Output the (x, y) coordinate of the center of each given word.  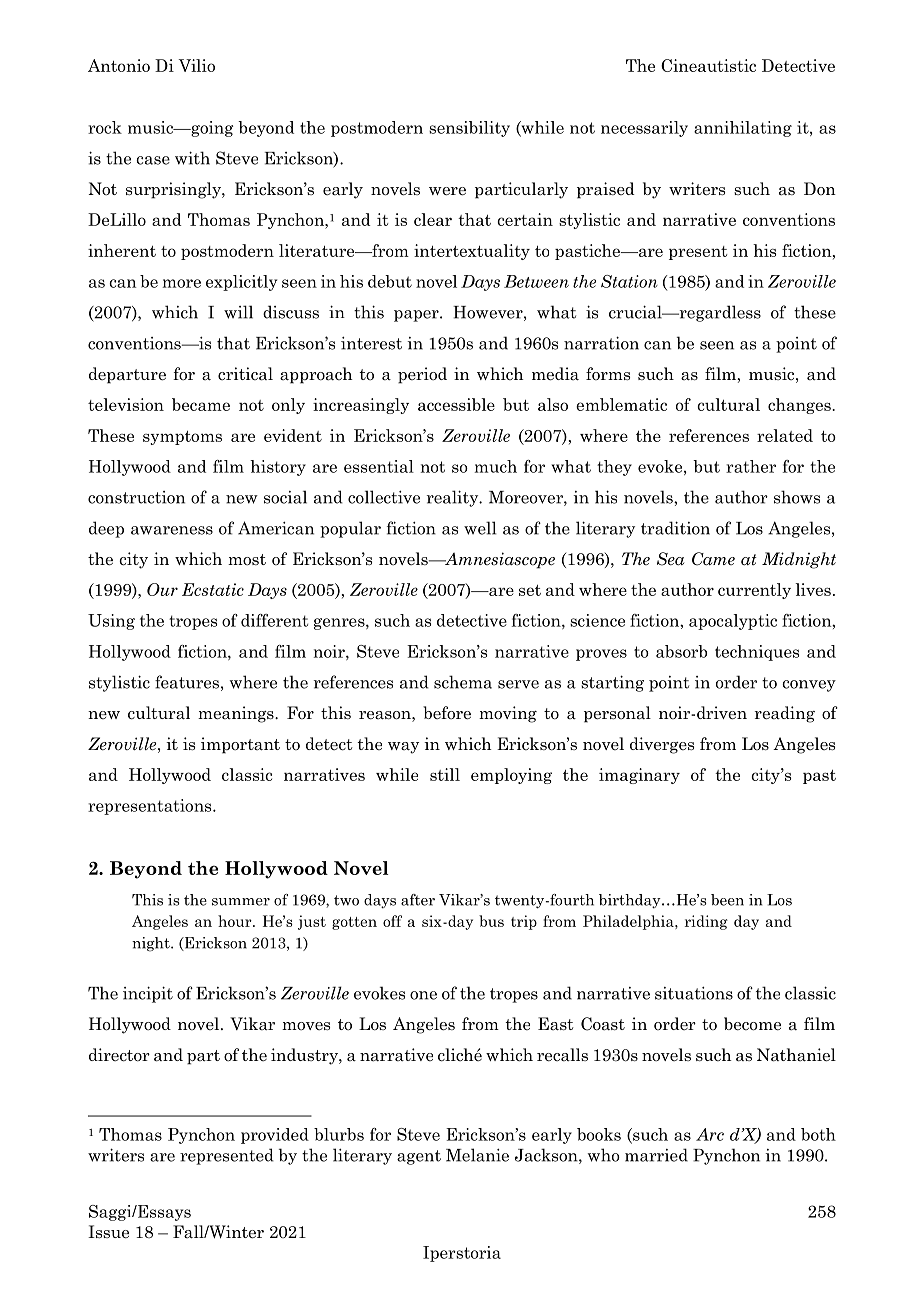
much (495, 466)
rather (751, 466)
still (445, 774)
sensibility (469, 129)
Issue (108, 1232)
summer (241, 902)
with (192, 158)
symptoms (182, 438)
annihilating (743, 129)
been (727, 900)
